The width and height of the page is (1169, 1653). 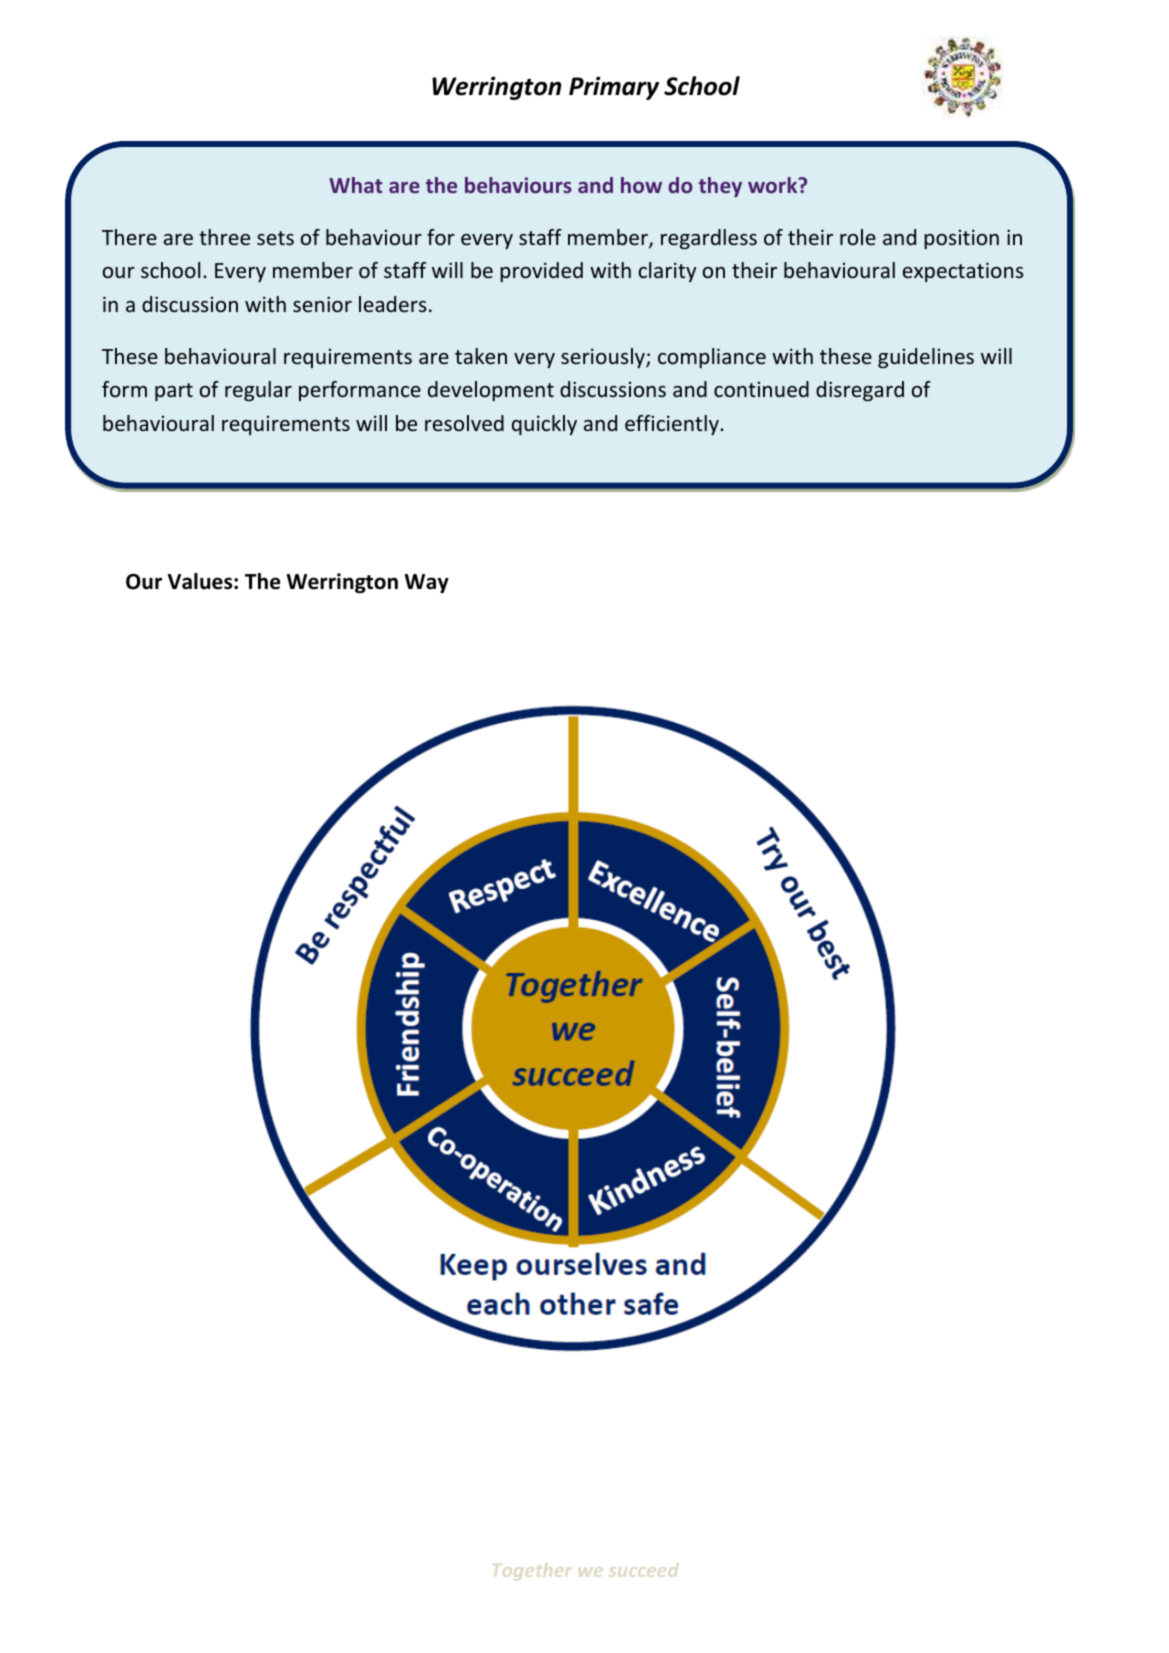 What do you see at coordinates (224, 237) in the page?
I see `three` at bounding box center [224, 237].
